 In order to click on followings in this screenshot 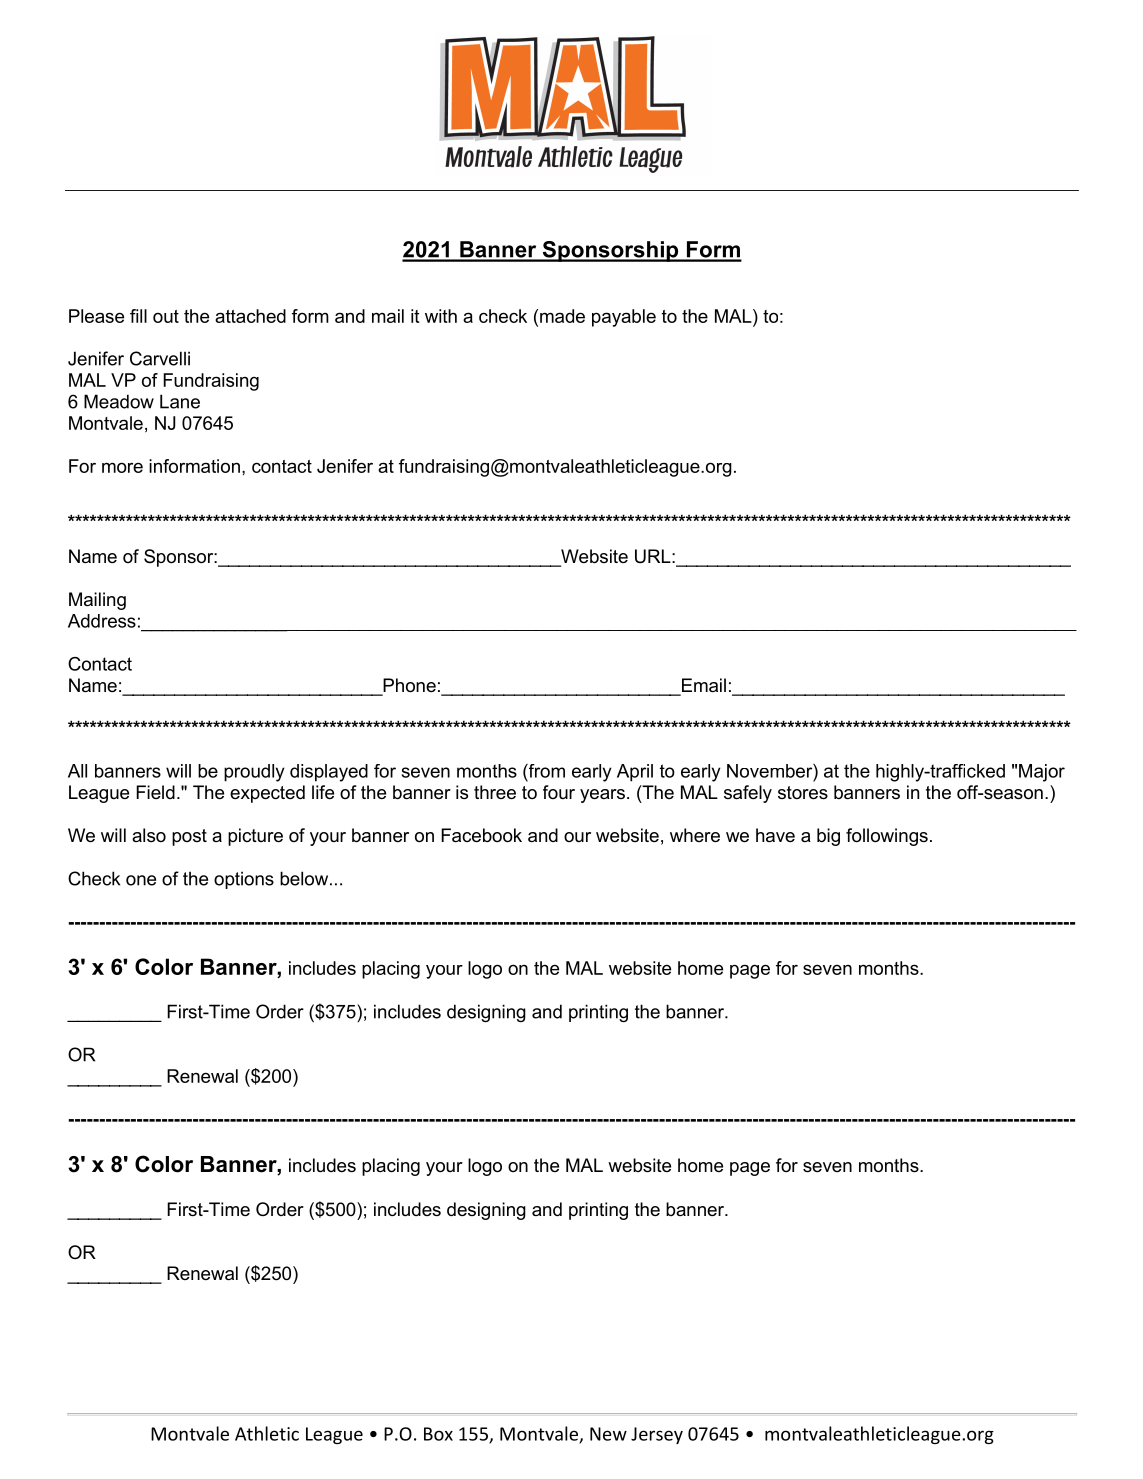, I will do `click(887, 837)`.
